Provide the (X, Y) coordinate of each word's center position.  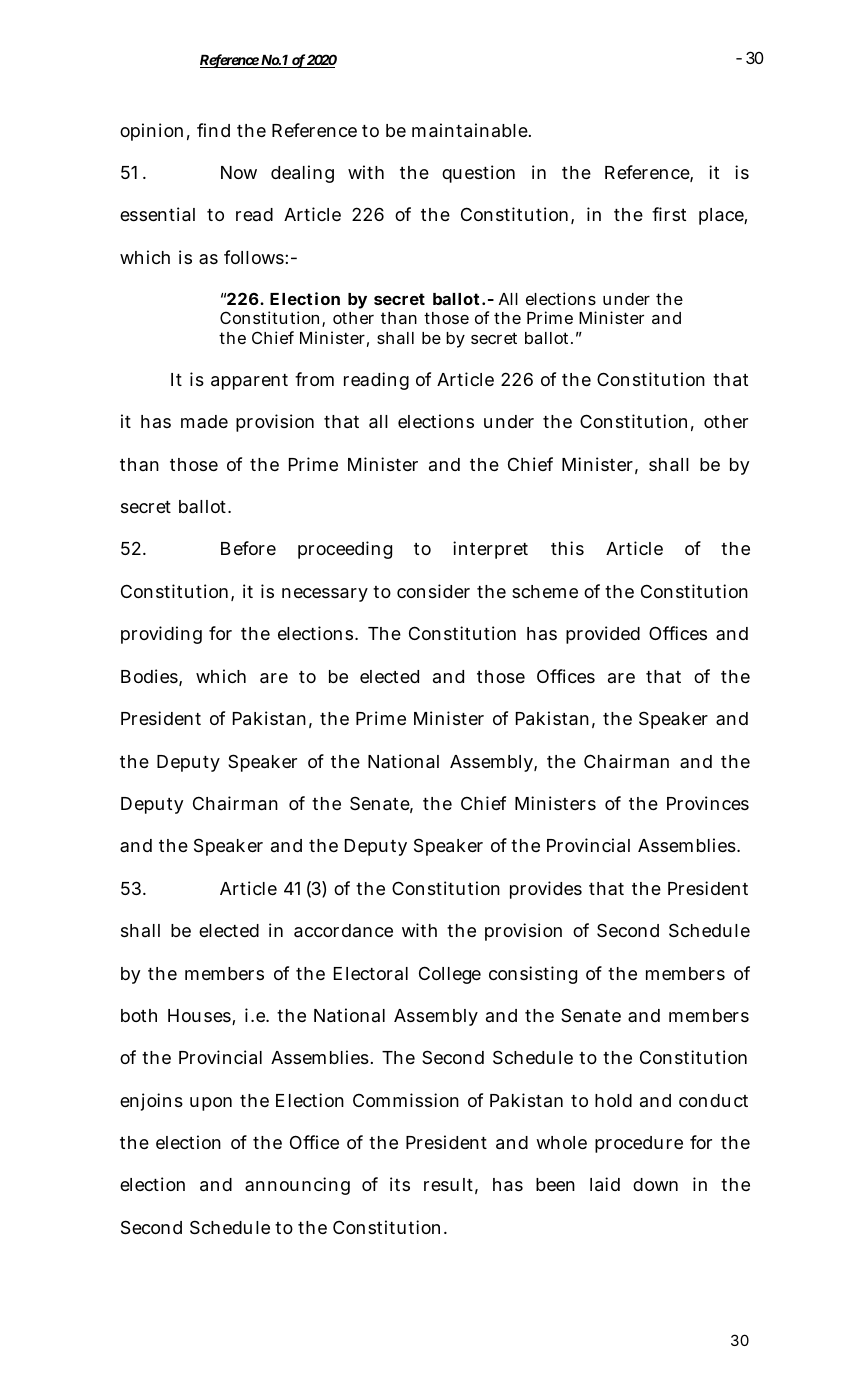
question (478, 174)
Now (239, 172)
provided (603, 635)
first (669, 214)
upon (211, 1104)
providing (161, 635)
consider (433, 591)
